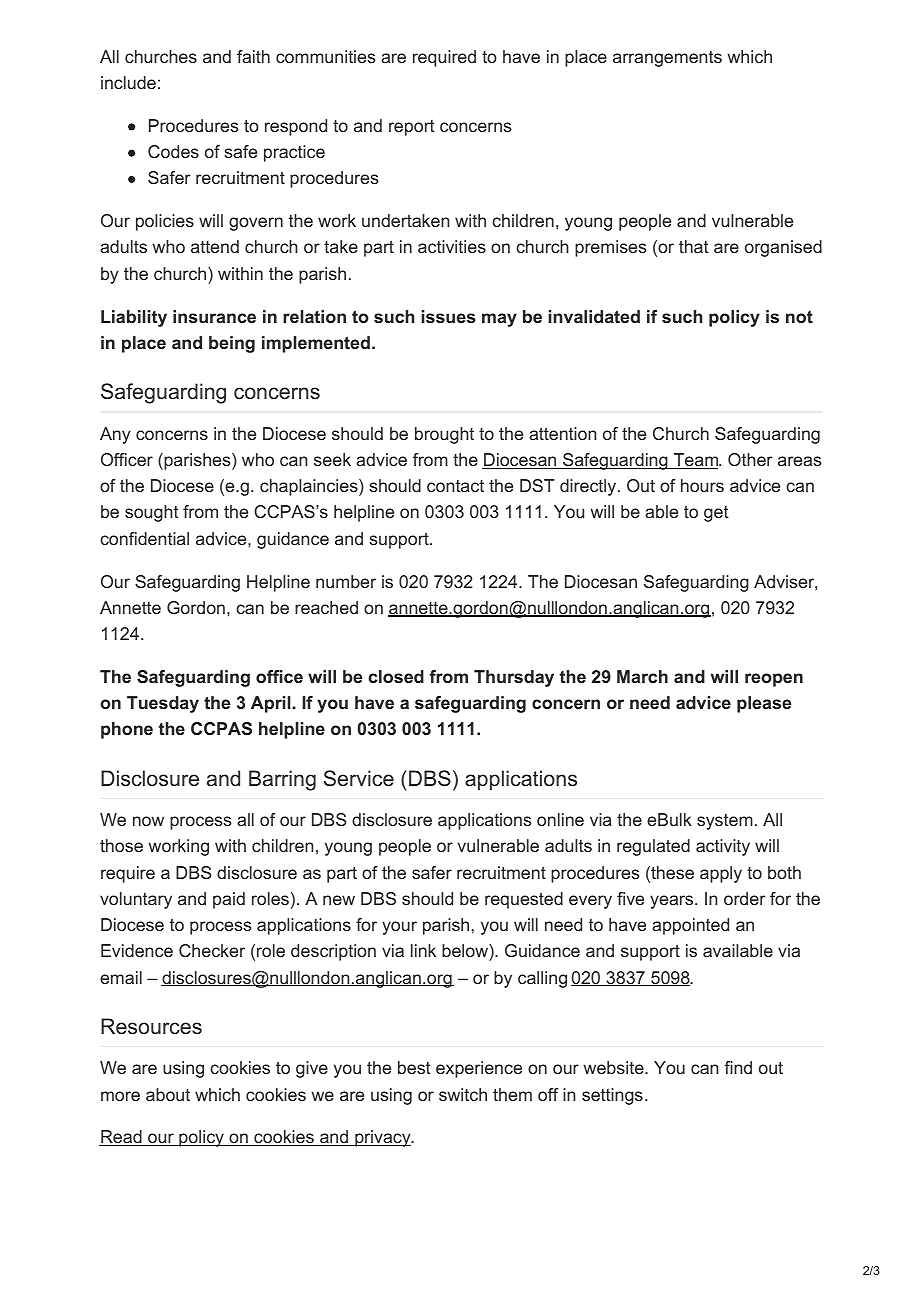 This document has height=1308, width=924. Describe the element at coordinates (144, 538) in the document. I see `confidential` at that location.
